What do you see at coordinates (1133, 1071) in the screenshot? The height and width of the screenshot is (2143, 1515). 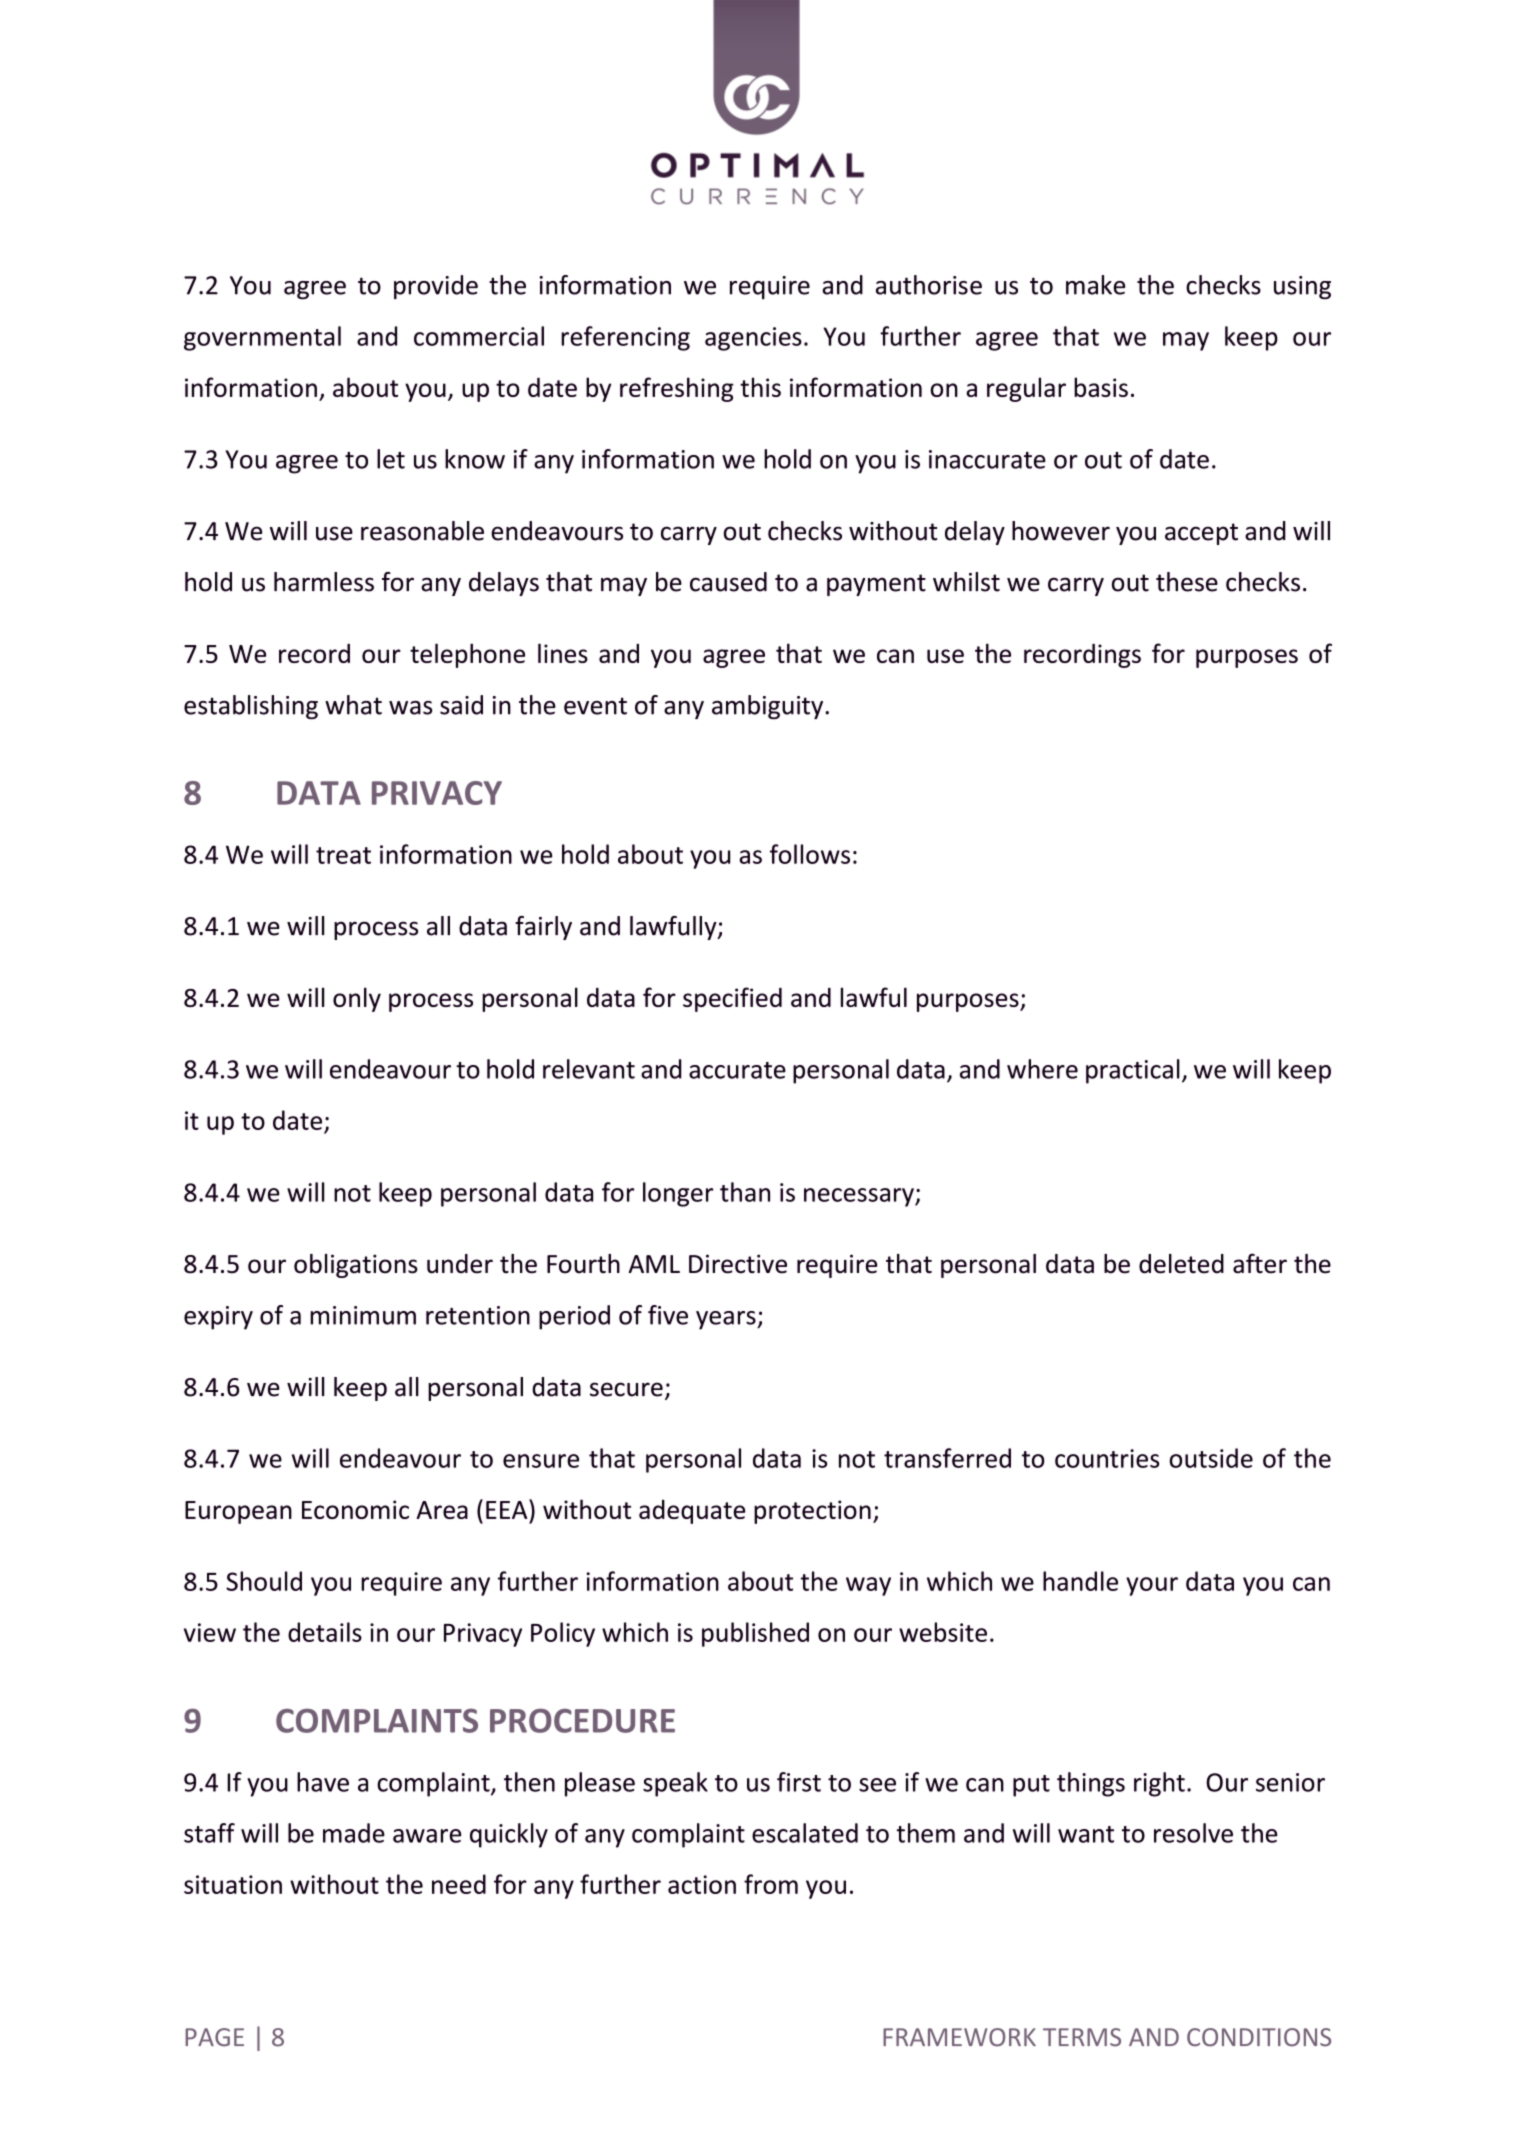 I see `practical` at bounding box center [1133, 1071].
